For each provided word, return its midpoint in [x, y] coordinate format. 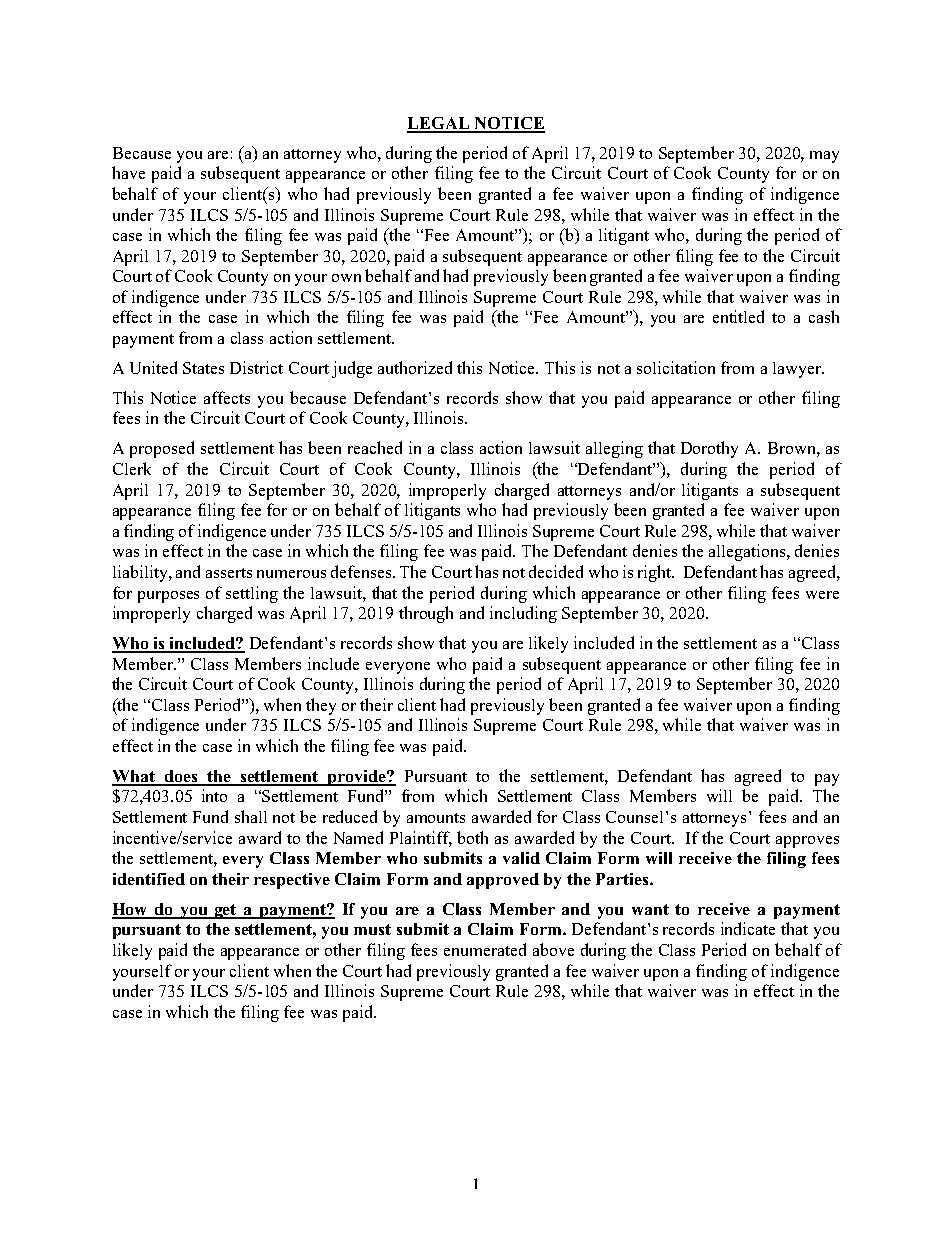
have [128, 172]
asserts [229, 573]
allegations [747, 552]
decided [556, 571]
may [824, 157]
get [226, 911]
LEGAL [439, 124]
